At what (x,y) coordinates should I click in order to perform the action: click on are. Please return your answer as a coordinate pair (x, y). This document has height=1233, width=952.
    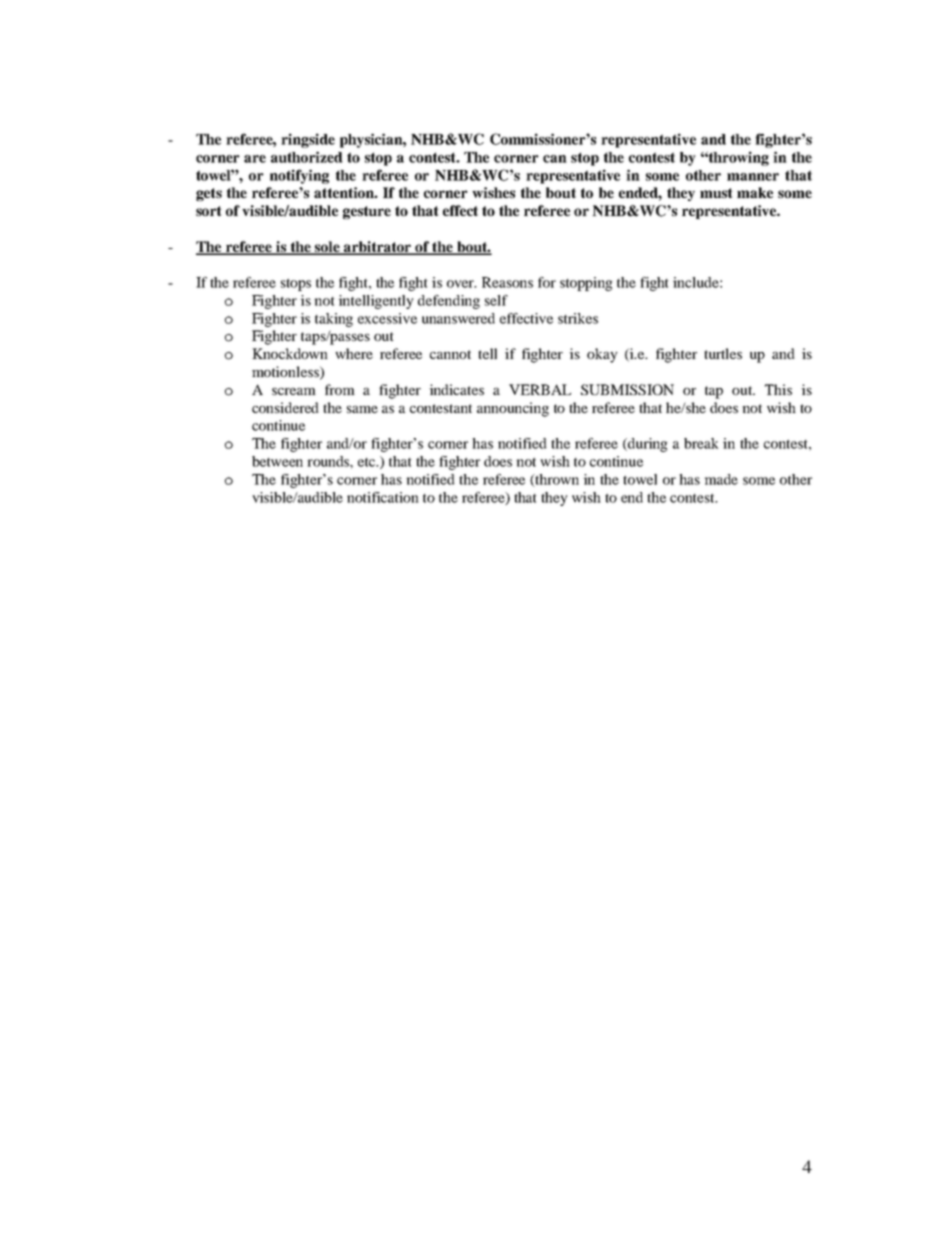
    Looking at the image, I should click on (255, 159).
